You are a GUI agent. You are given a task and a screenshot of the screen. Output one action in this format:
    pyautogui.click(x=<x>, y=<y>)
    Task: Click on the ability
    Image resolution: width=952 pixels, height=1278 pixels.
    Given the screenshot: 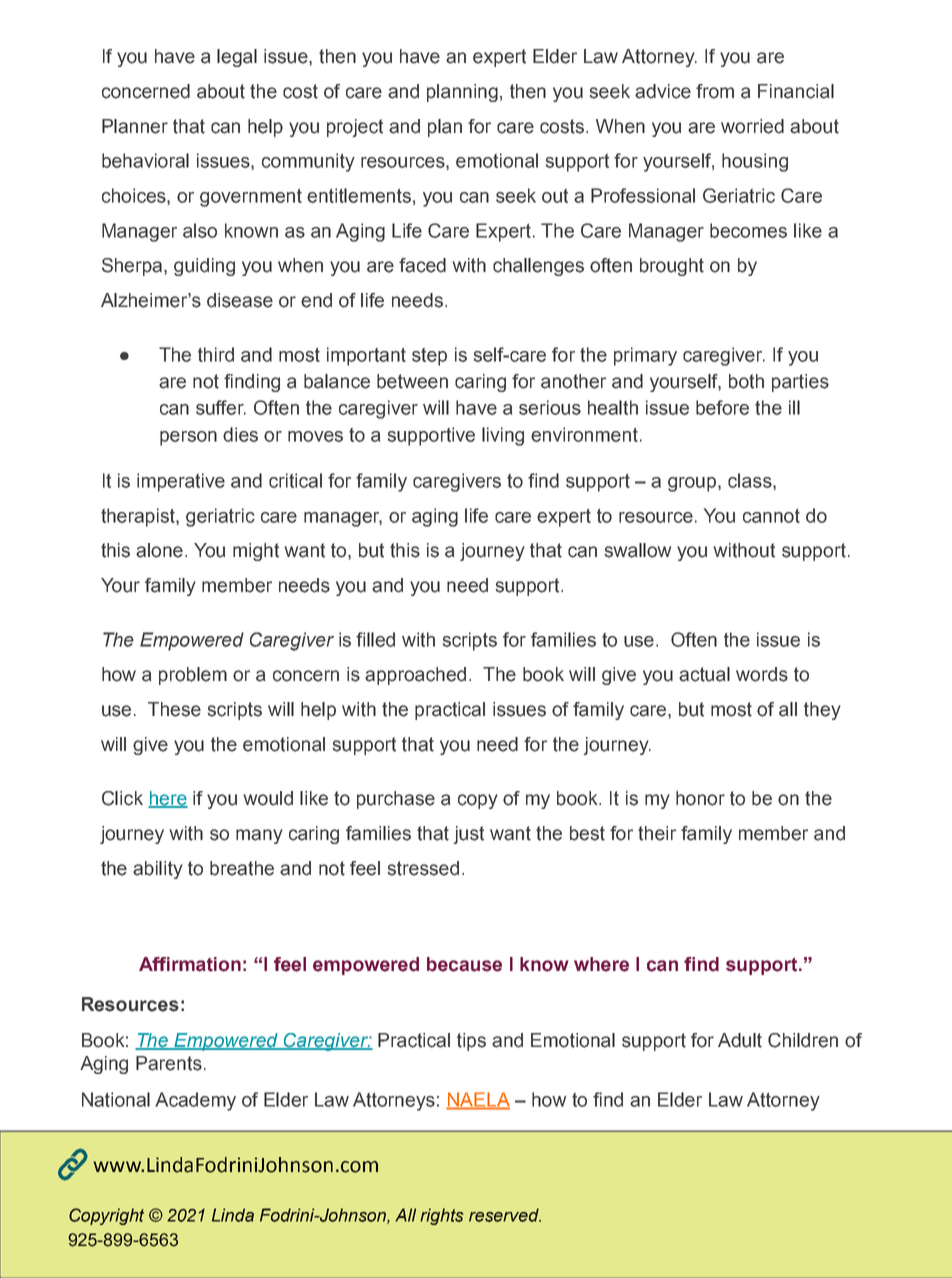 What is the action you would take?
    pyautogui.click(x=158, y=870)
